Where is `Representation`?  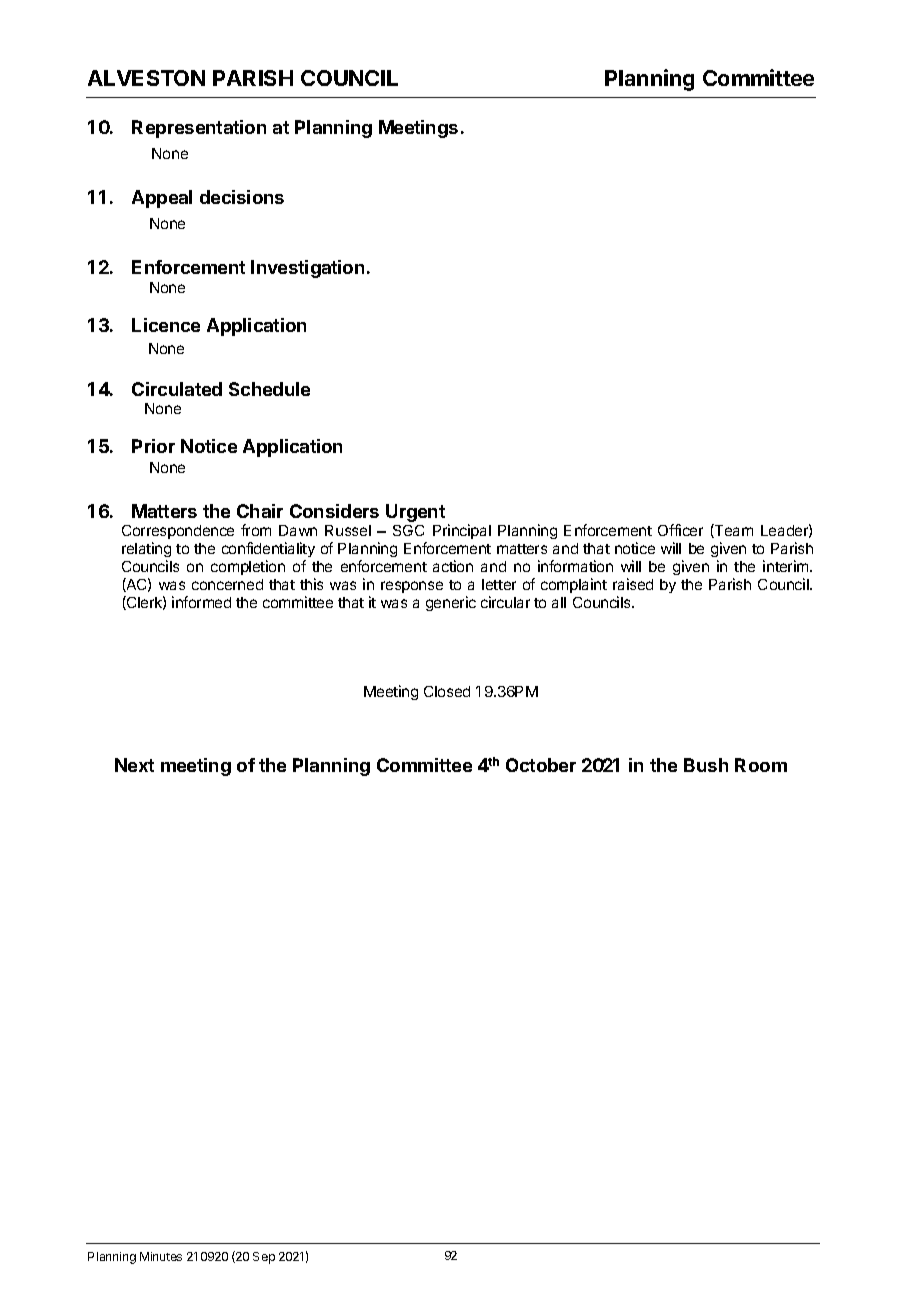 Representation is located at coordinates (199, 129).
